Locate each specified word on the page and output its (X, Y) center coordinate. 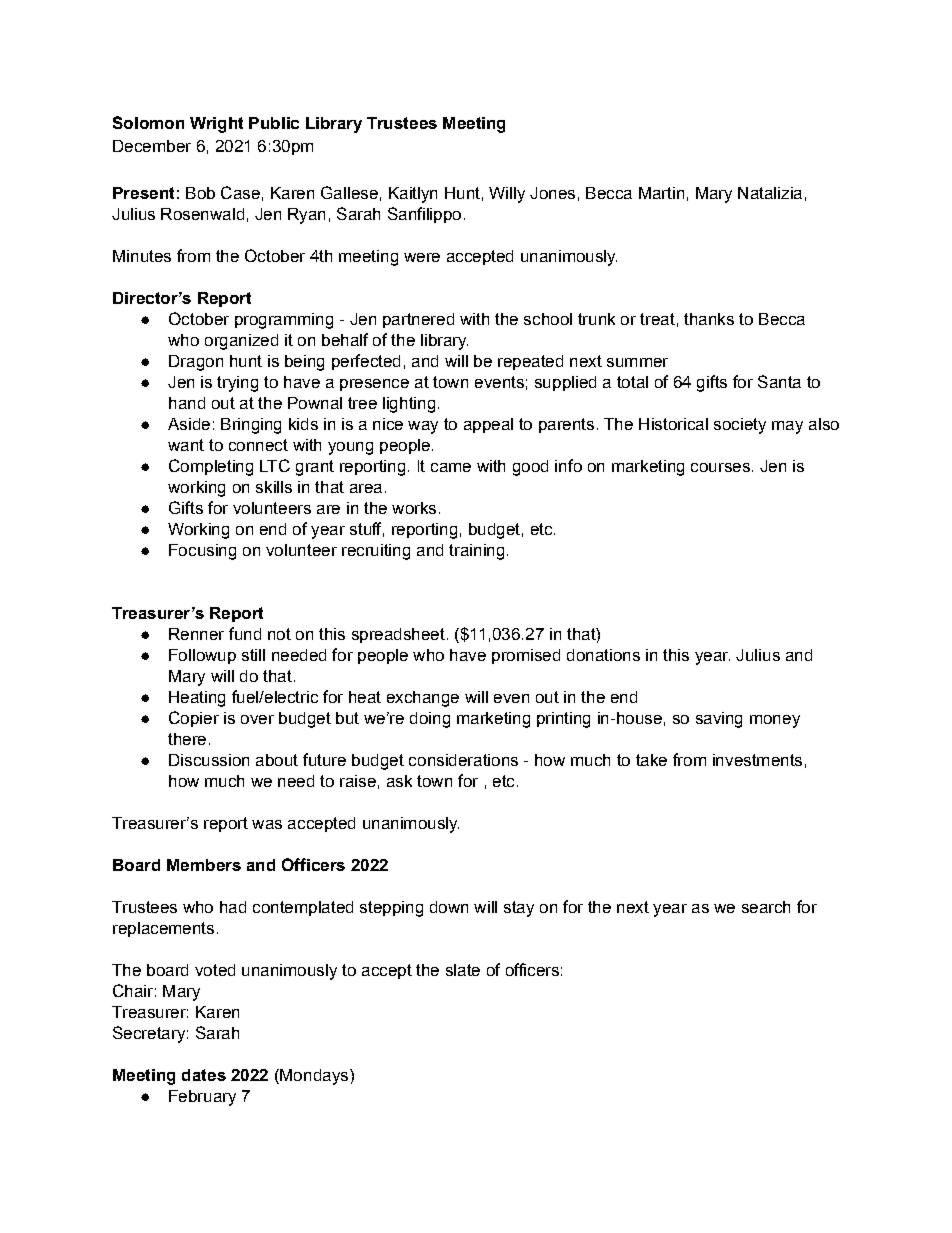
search (766, 907)
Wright (216, 125)
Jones (552, 193)
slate (463, 970)
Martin (661, 193)
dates (204, 1075)
